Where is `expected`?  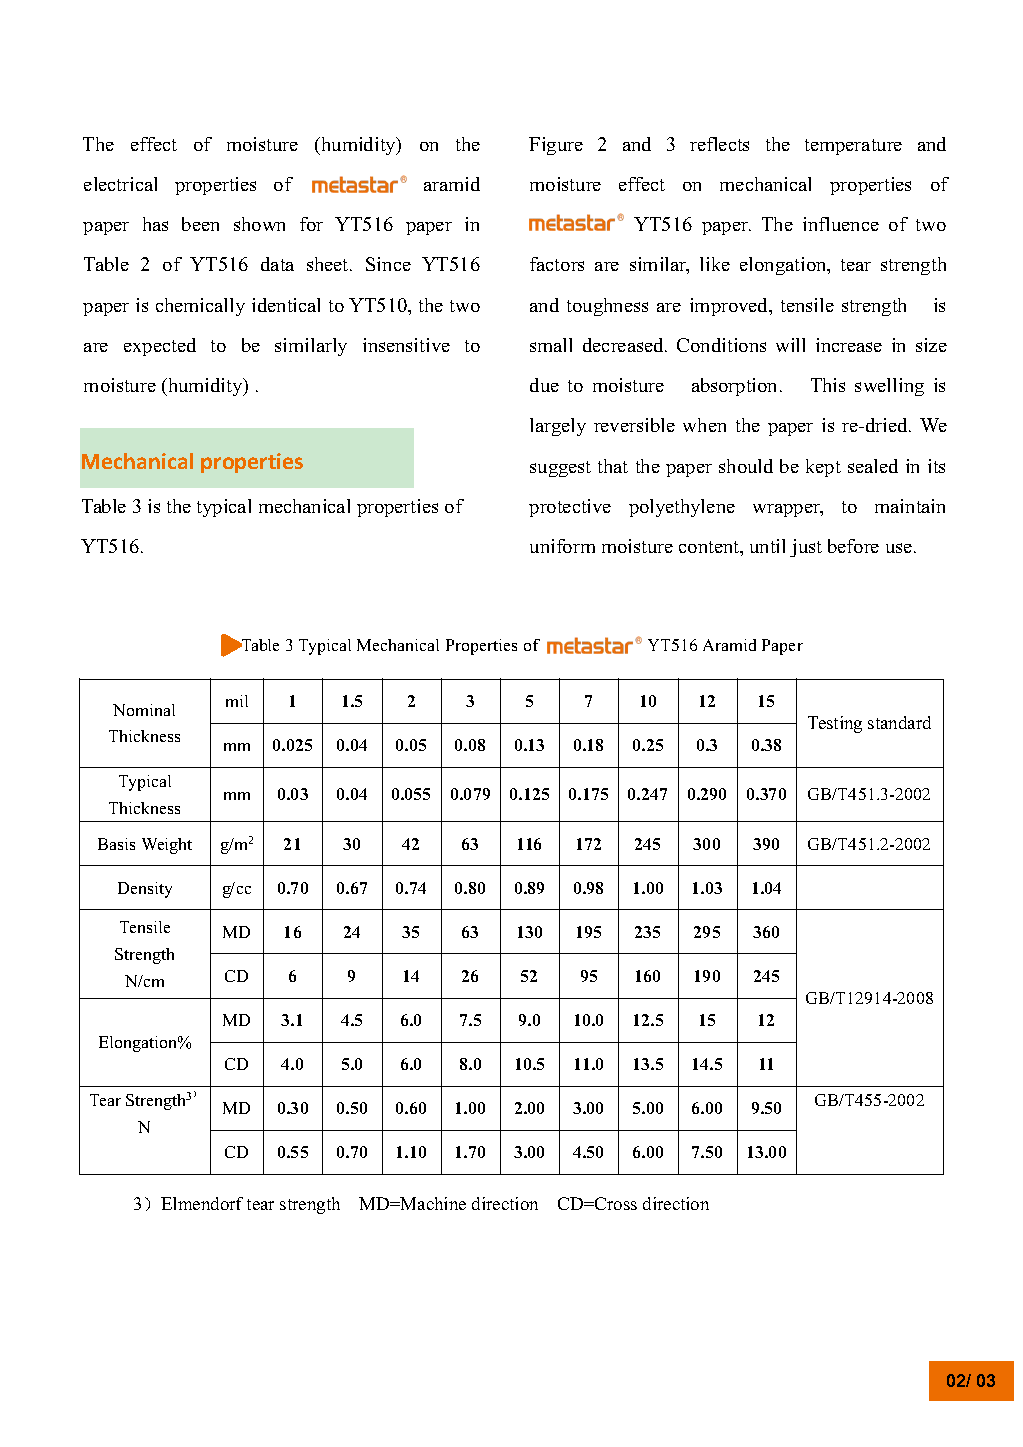 expected is located at coordinates (160, 347).
